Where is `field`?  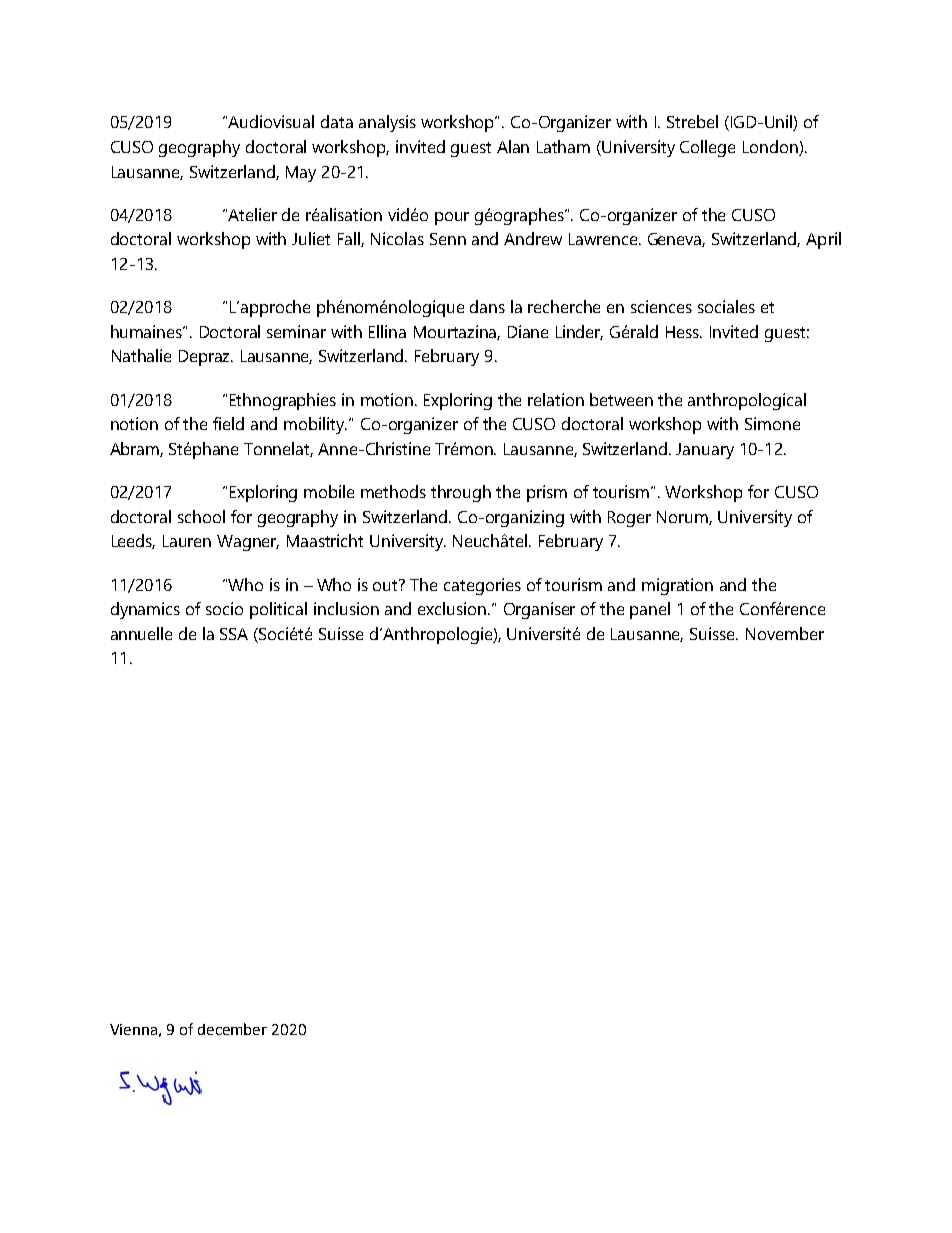
field is located at coordinates (228, 423).
